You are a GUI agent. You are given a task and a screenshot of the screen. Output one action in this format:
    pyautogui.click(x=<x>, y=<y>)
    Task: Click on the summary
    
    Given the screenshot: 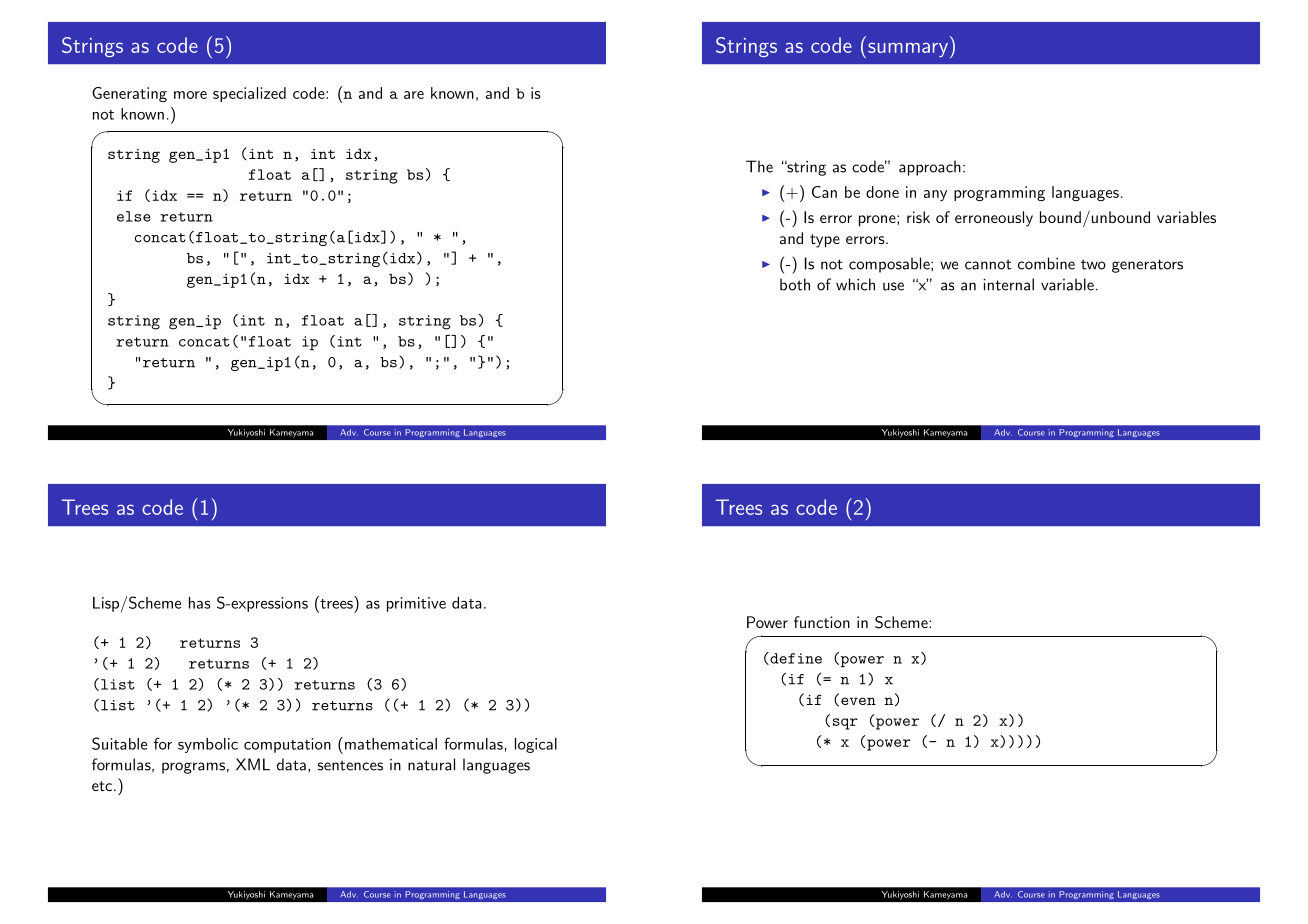 What is the action you would take?
    pyautogui.click(x=908, y=49)
